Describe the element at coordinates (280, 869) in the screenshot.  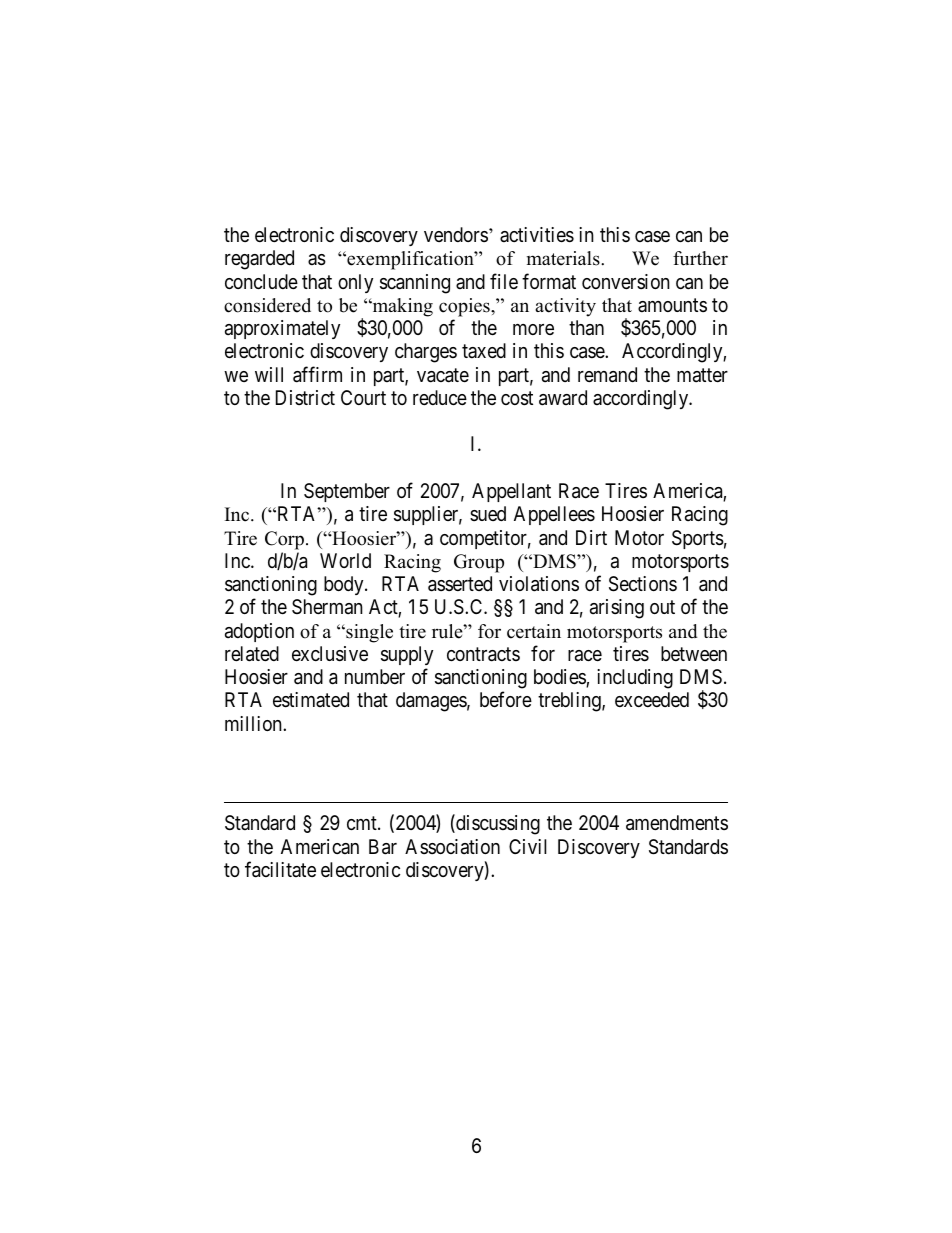
I see `facilitate` at that location.
